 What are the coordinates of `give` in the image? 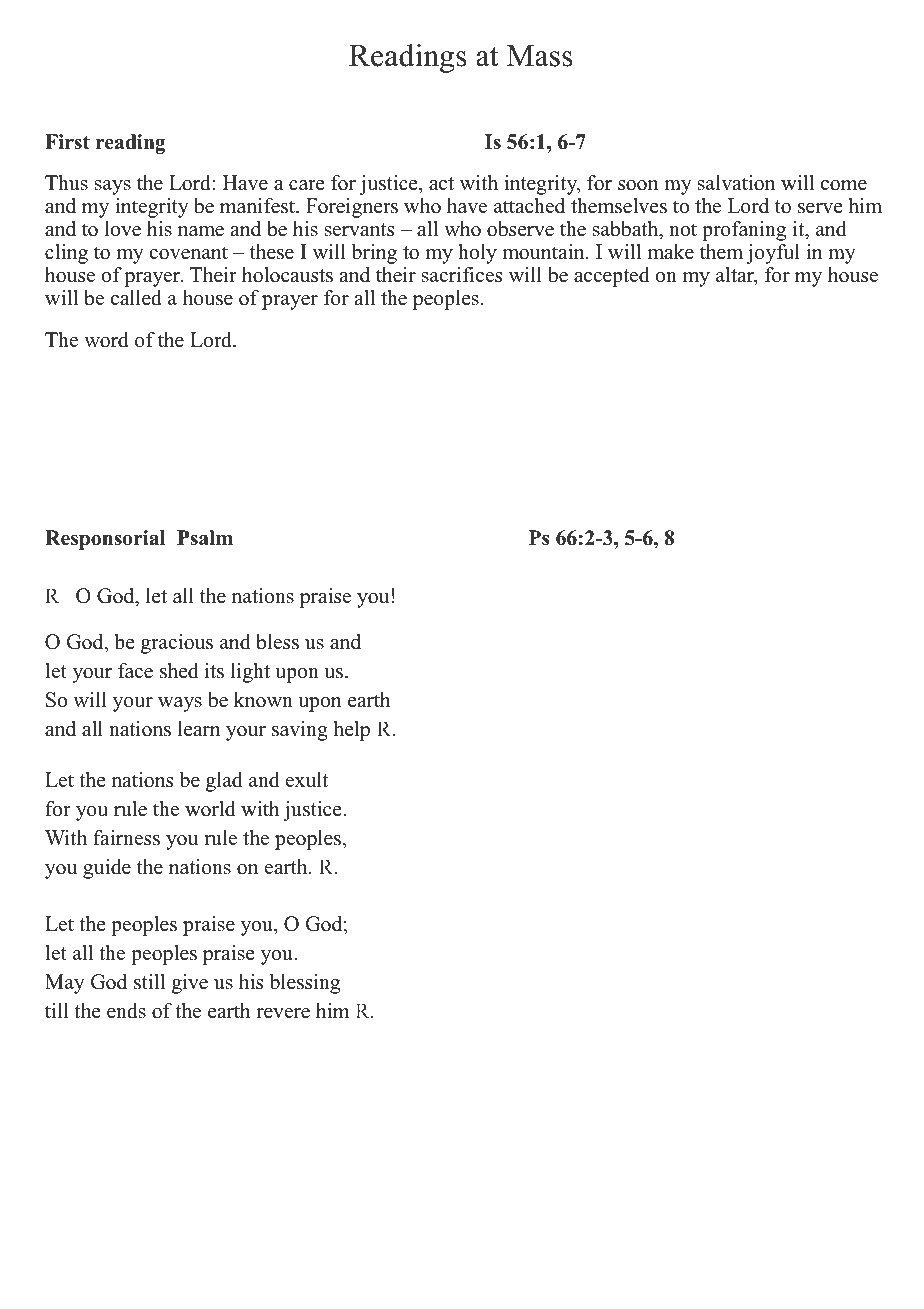 It's located at (190, 984).
